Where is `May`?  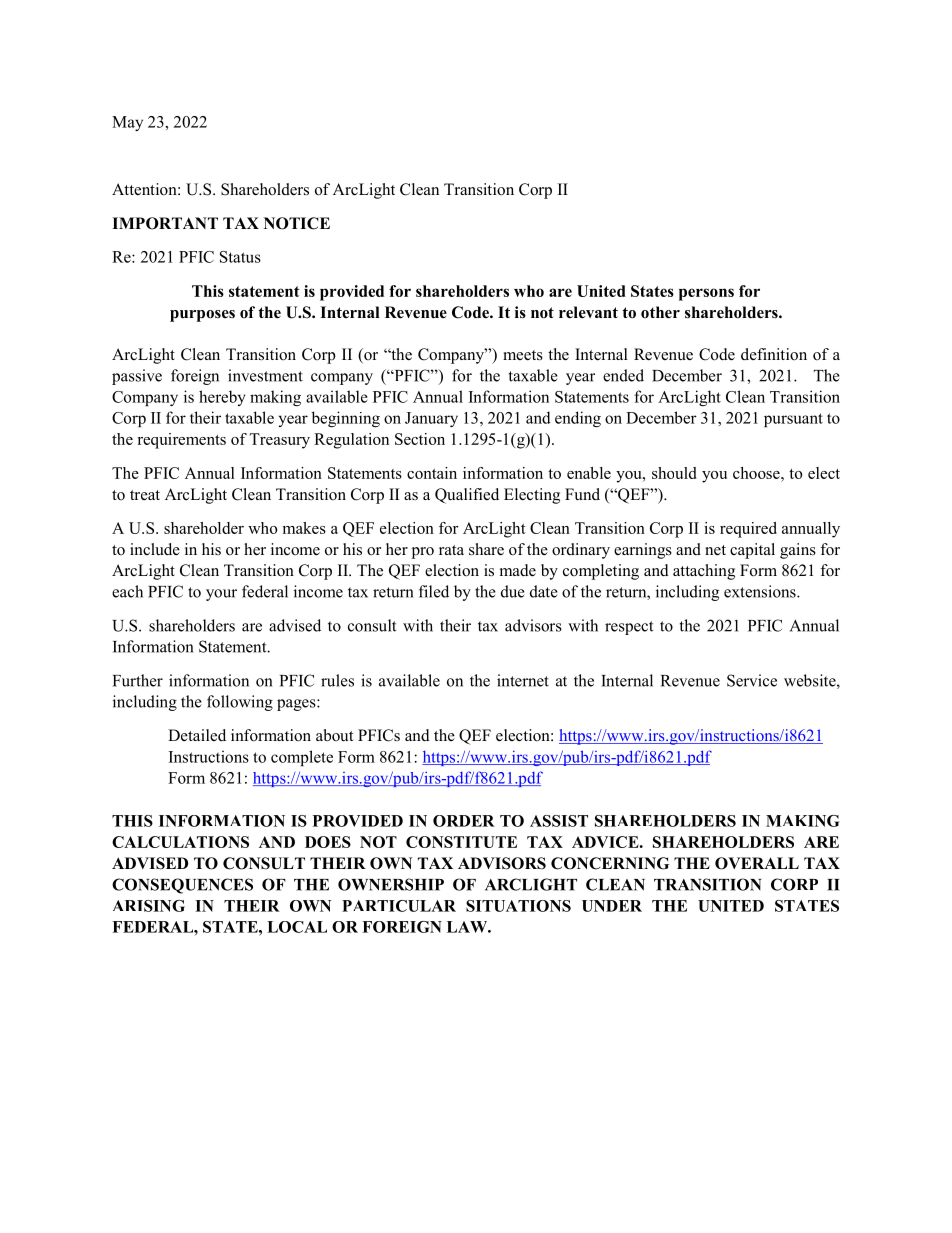 May is located at coordinates (127, 123).
